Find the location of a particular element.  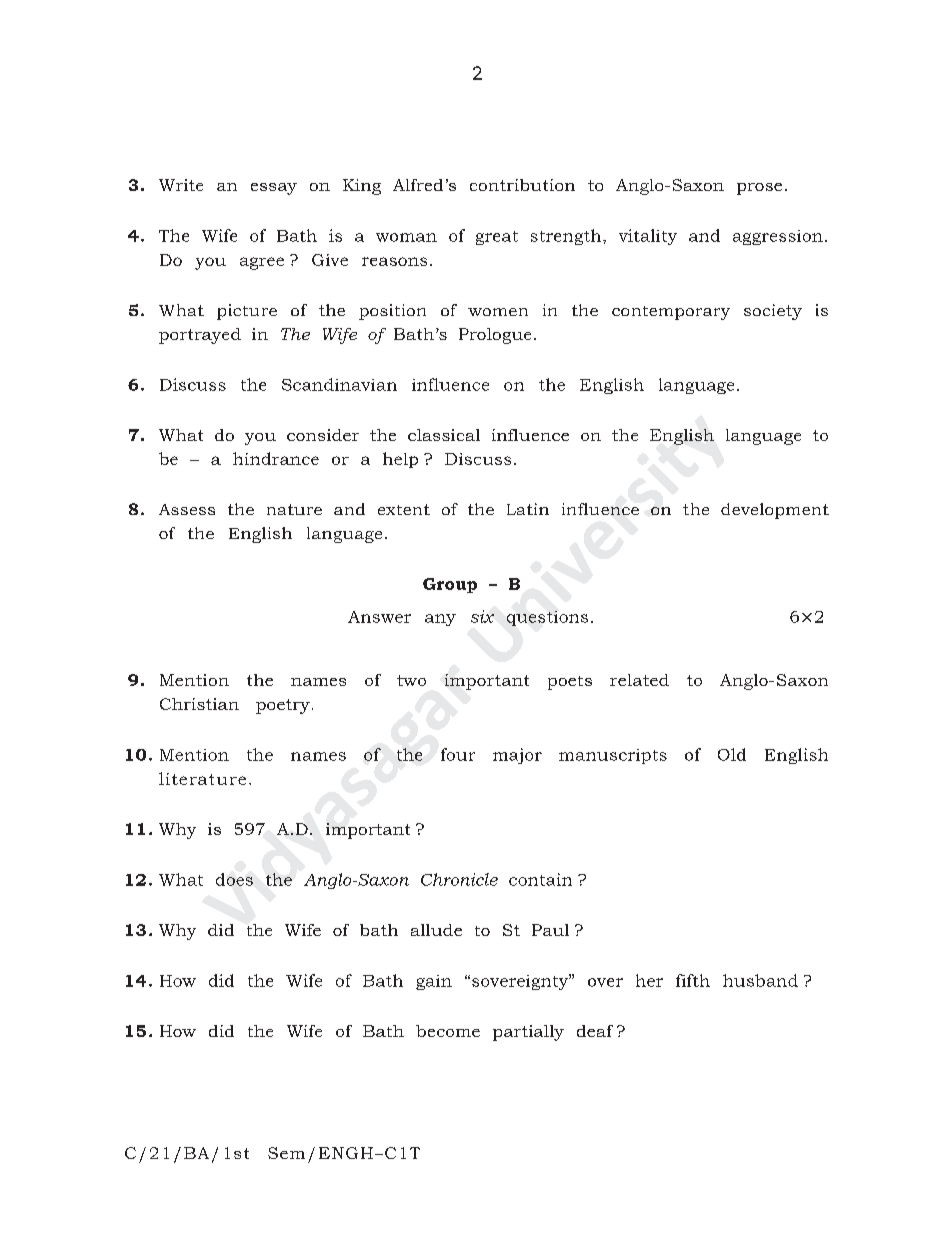

fifth is located at coordinates (693, 980).
